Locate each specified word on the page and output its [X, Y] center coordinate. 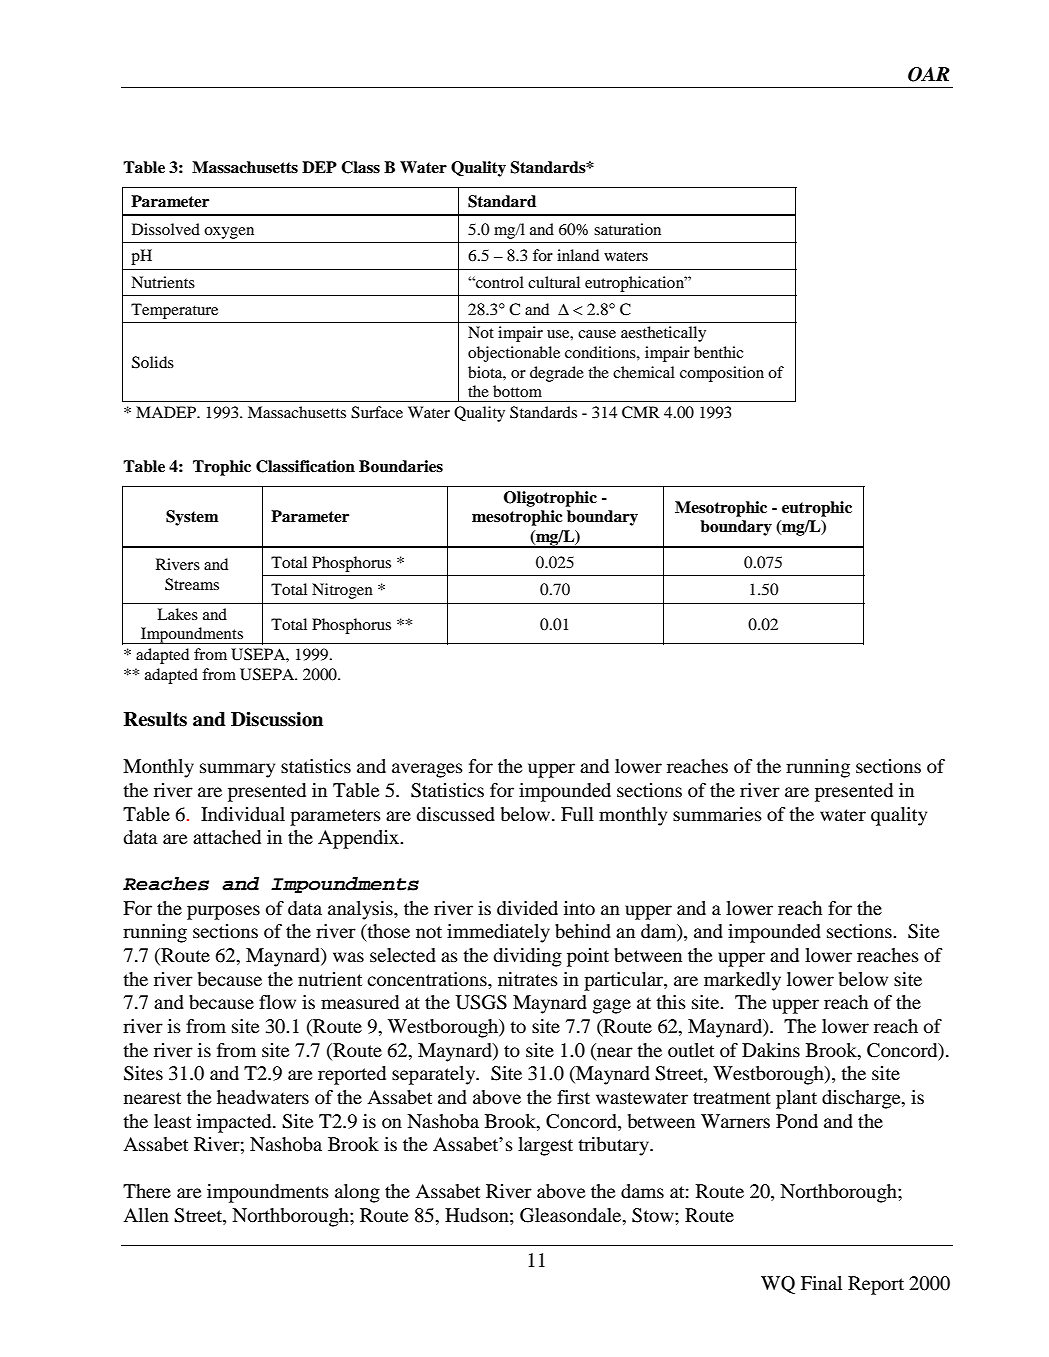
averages [427, 770]
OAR [929, 74]
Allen [146, 1215]
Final [821, 1283]
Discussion [277, 719]
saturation [627, 229]
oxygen [229, 233]
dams [642, 1191]
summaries [717, 814]
